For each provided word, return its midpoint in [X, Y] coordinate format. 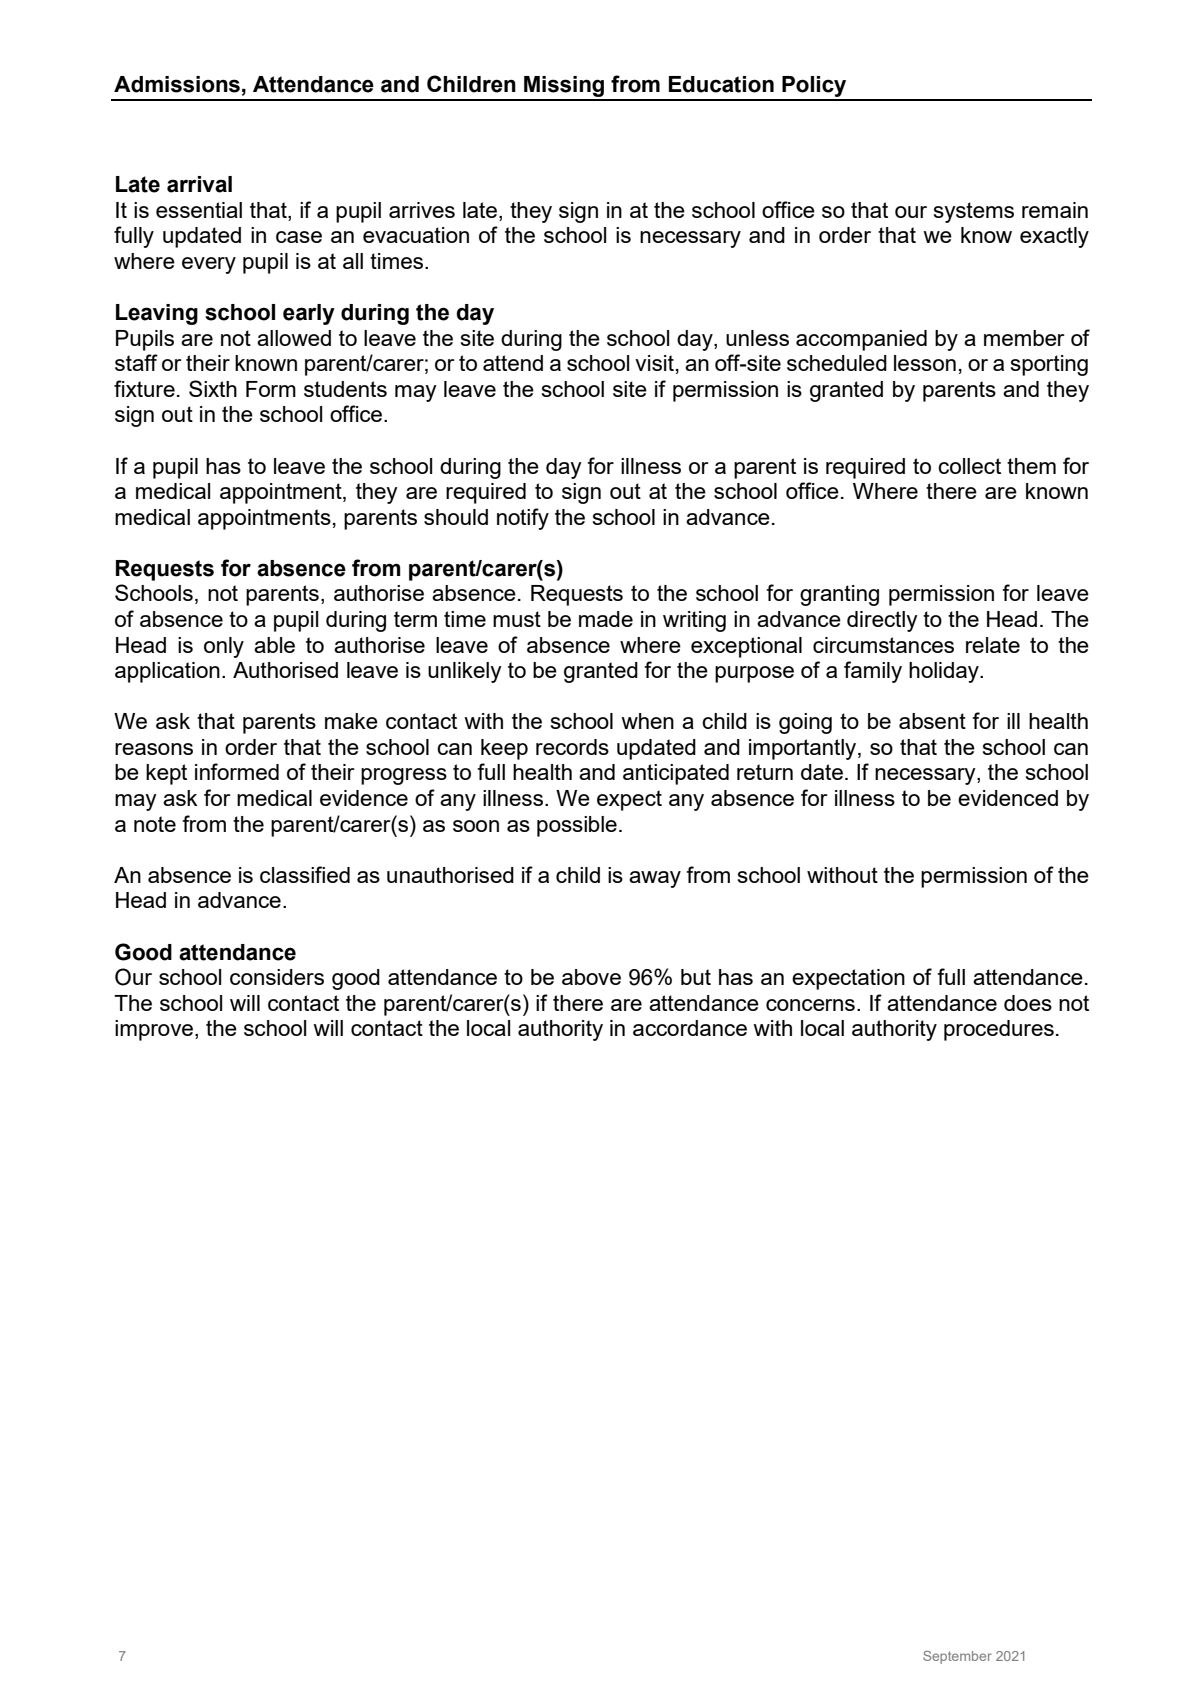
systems [974, 212]
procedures [999, 1030]
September [957, 1657]
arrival [199, 184]
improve [154, 1030]
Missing [564, 88]
